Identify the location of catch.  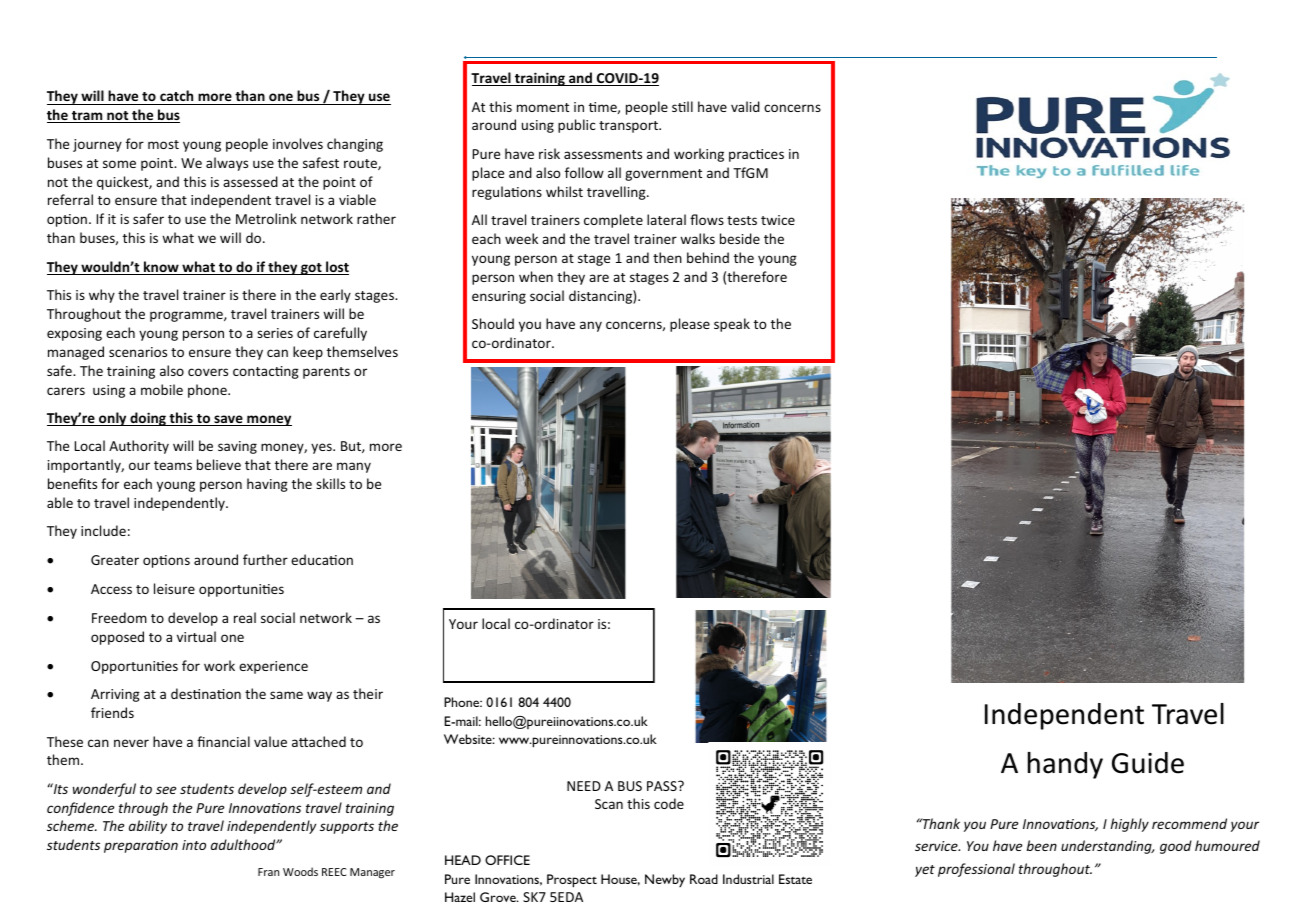
(177, 97).
